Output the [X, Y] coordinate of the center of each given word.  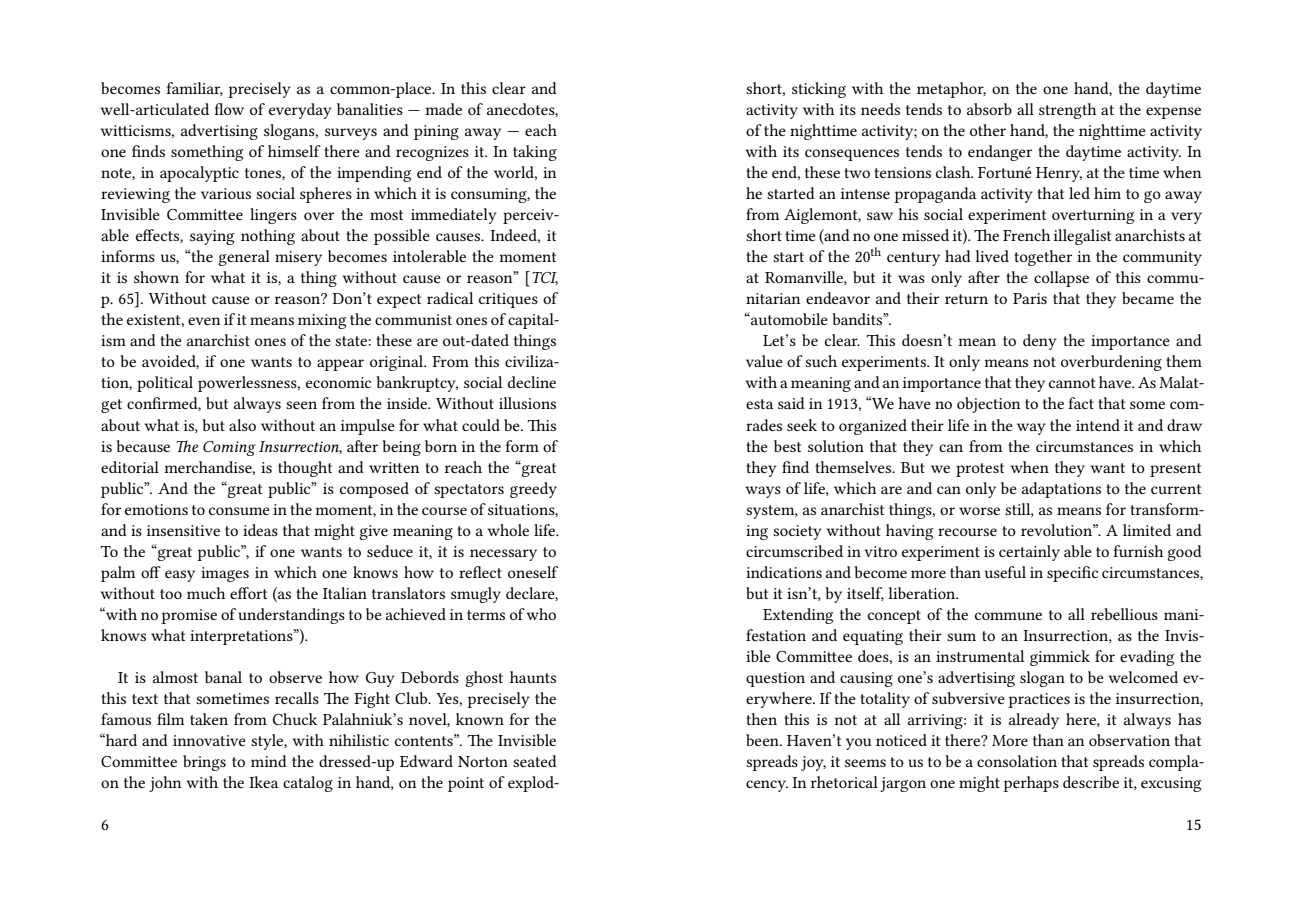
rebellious [1124, 614]
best [787, 446]
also [242, 425]
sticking [819, 90]
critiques [508, 300]
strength [1067, 111]
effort [248, 593]
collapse [1061, 279]
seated [535, 761]
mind [269, 761]
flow [229, 109]
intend [1098, 425]
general [244, 258]
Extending [798, 616]
